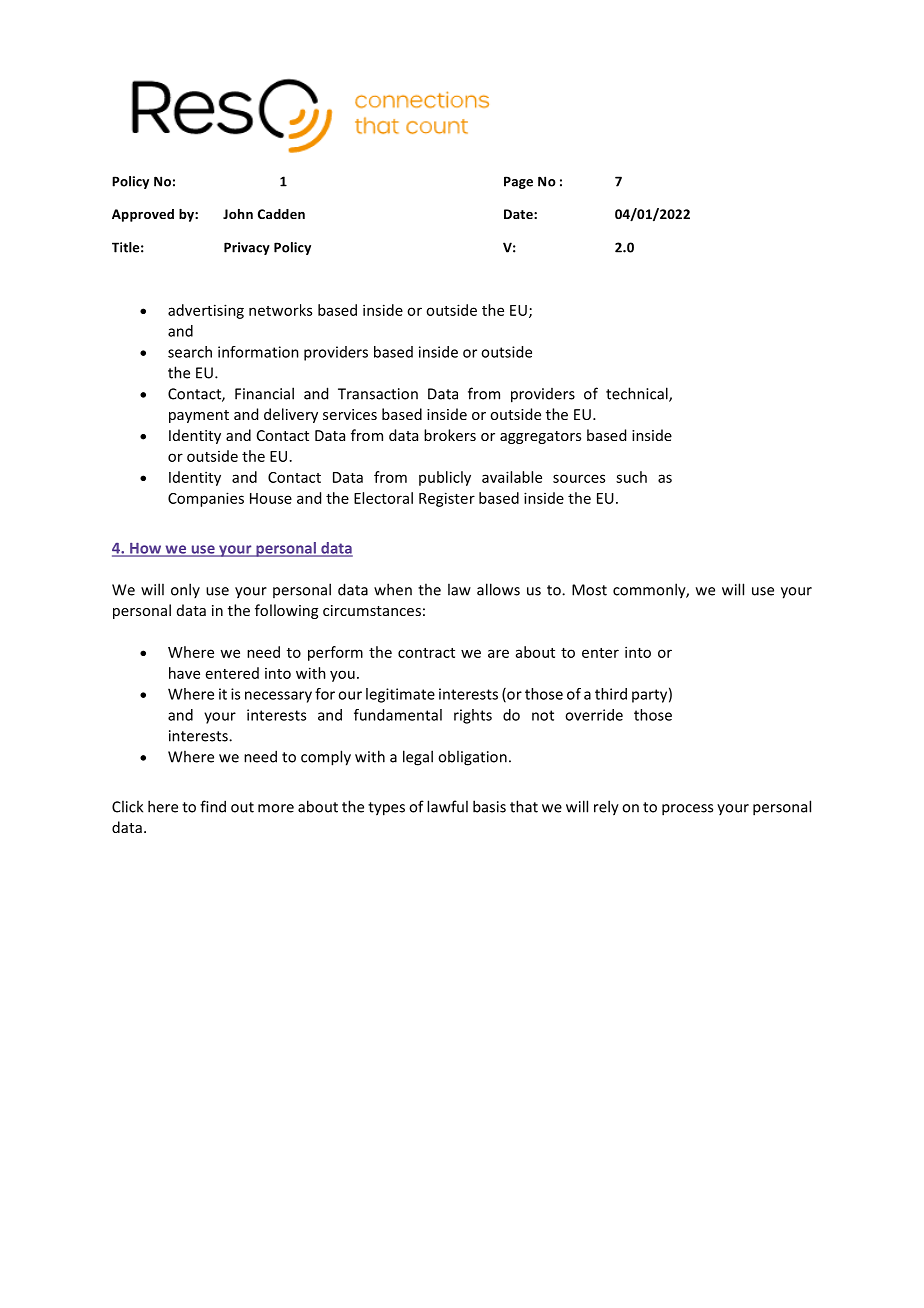 Image resolution: width=924 pixels, height=1308 pixels. I want to click on rely, so click(606, 808).
